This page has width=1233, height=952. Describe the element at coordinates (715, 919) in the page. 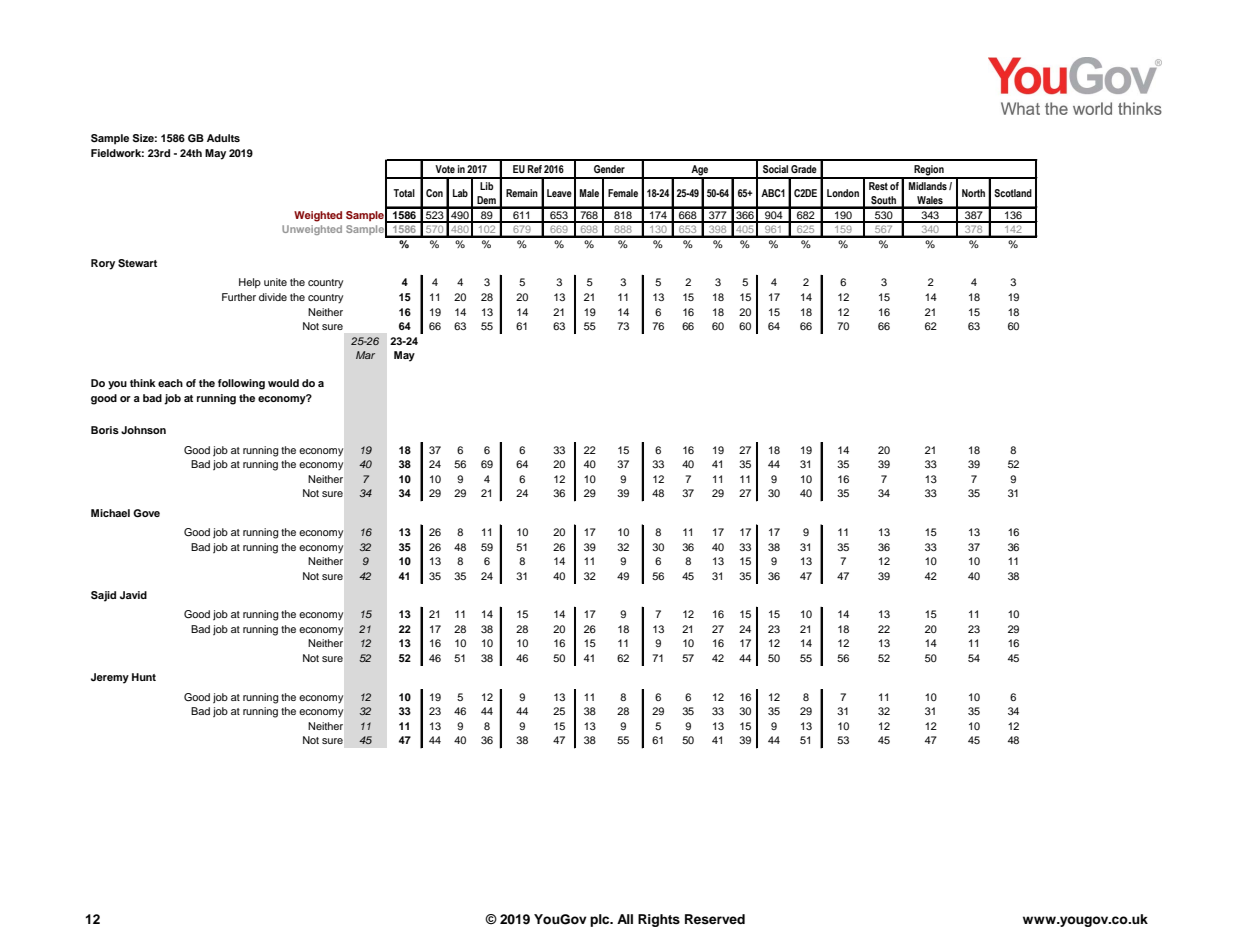

I see `Reserved` at that location.
